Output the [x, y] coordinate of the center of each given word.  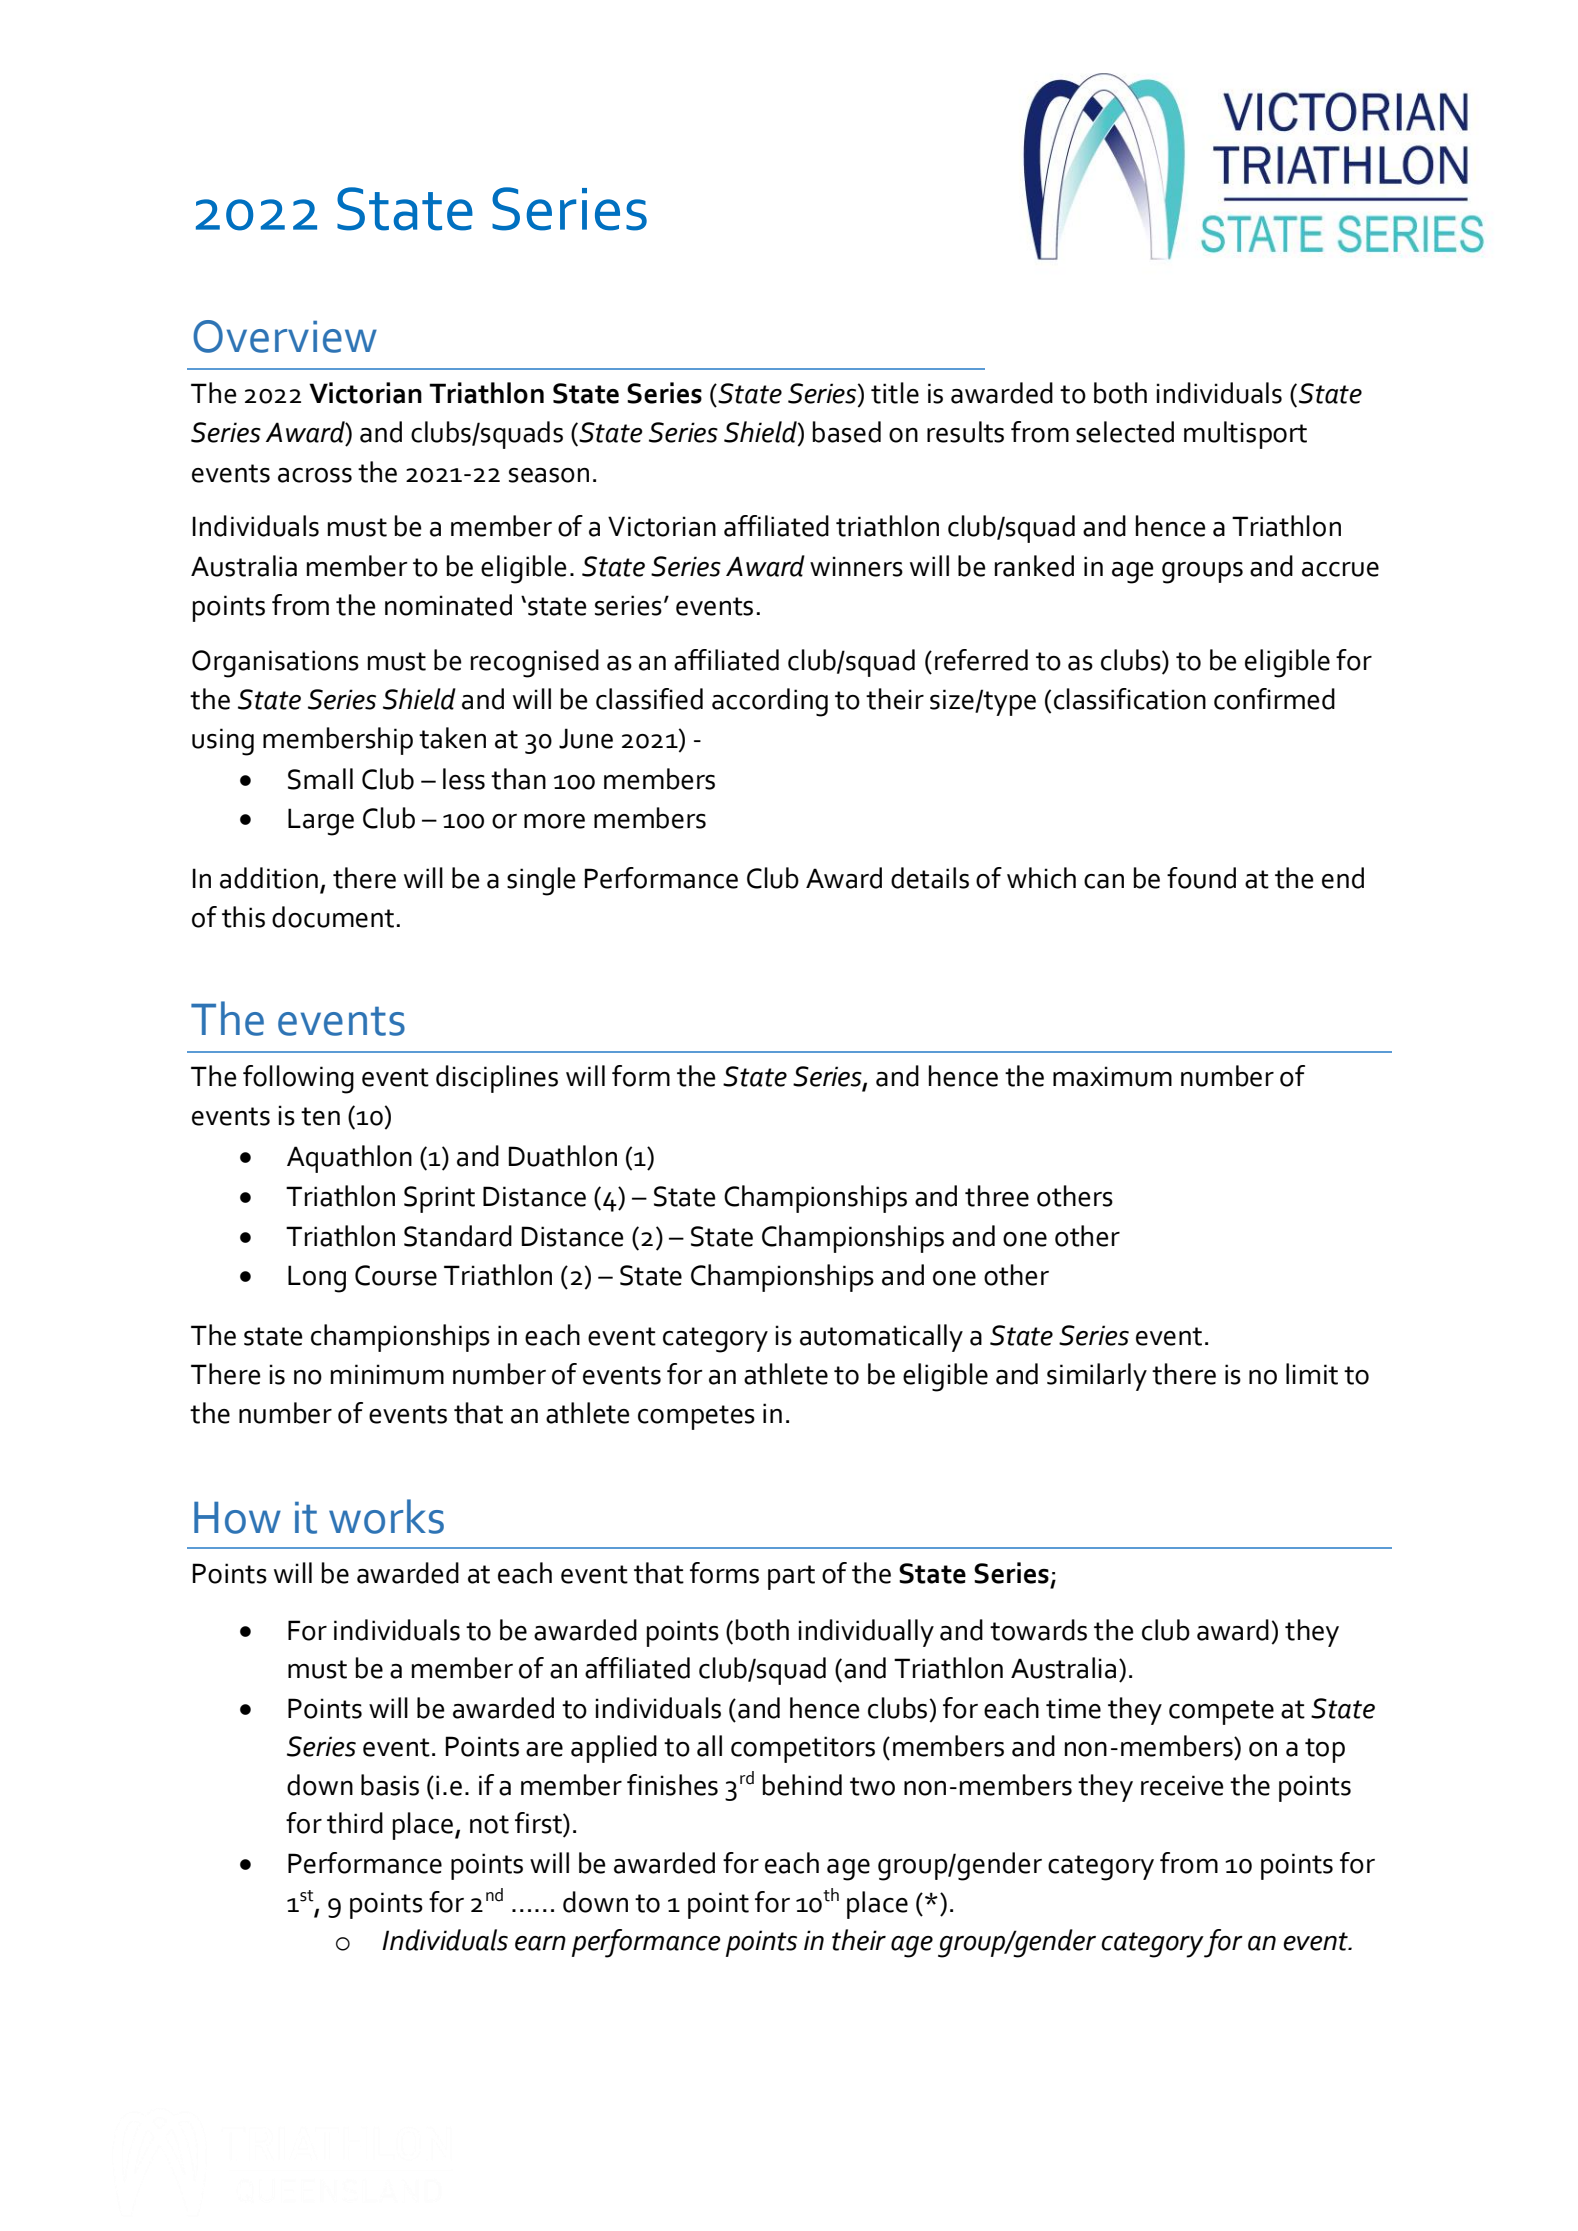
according [770, 702]
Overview [285, 336]
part [791, 1577]
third [355, 1823]
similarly [1097, 1377]
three [997, 1196]
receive [1182, 1785]
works [386, 1516]
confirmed [1274, 699]
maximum [1112, 1076]
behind [802, 1785]
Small [320, 779]
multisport [1245, 435]
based [847, 432]
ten [320, 1116]
